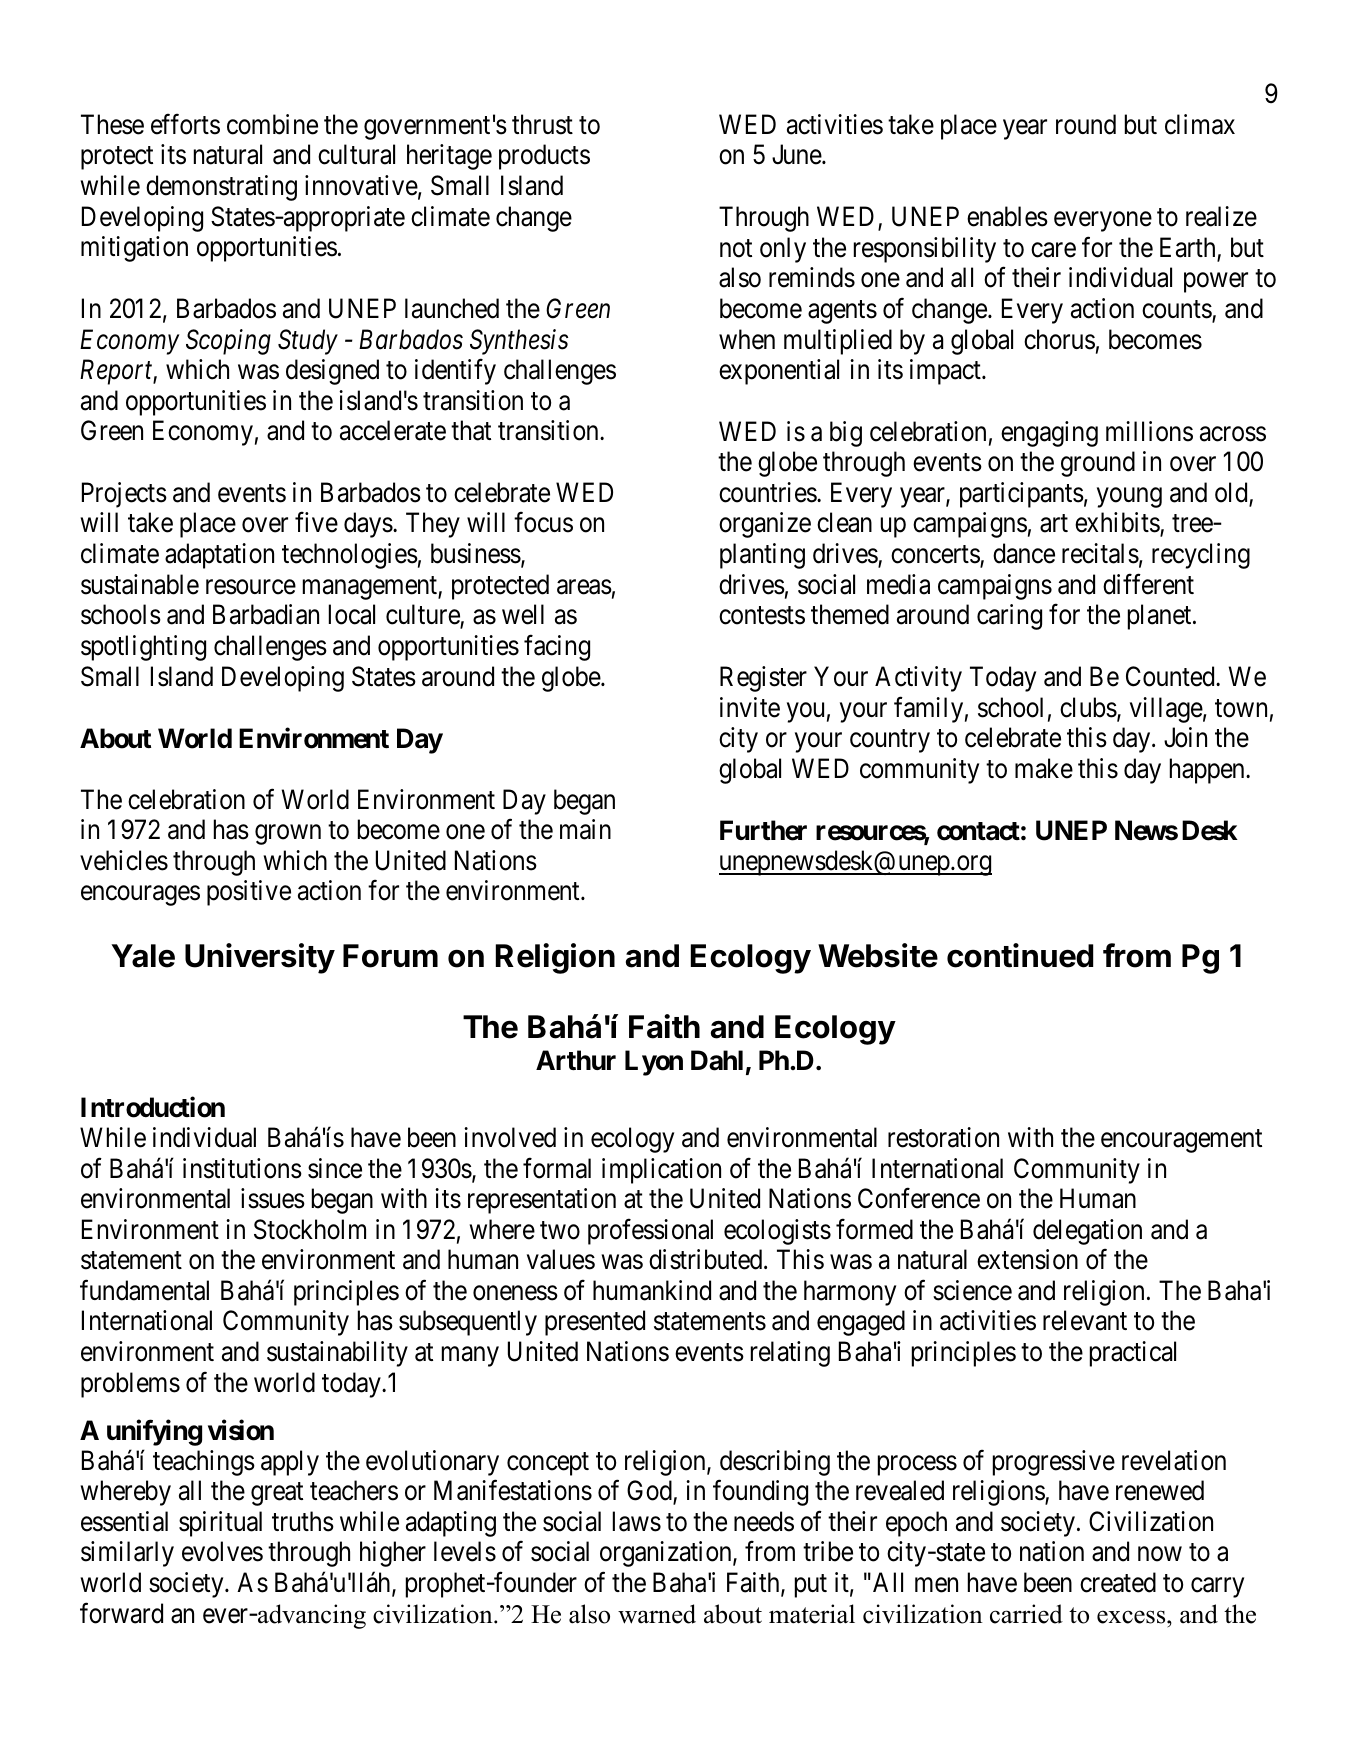 This page has width=1357, height=1756. Describe the element at coordinates (1171, 676) in the page. I see `Counted` at that location.
